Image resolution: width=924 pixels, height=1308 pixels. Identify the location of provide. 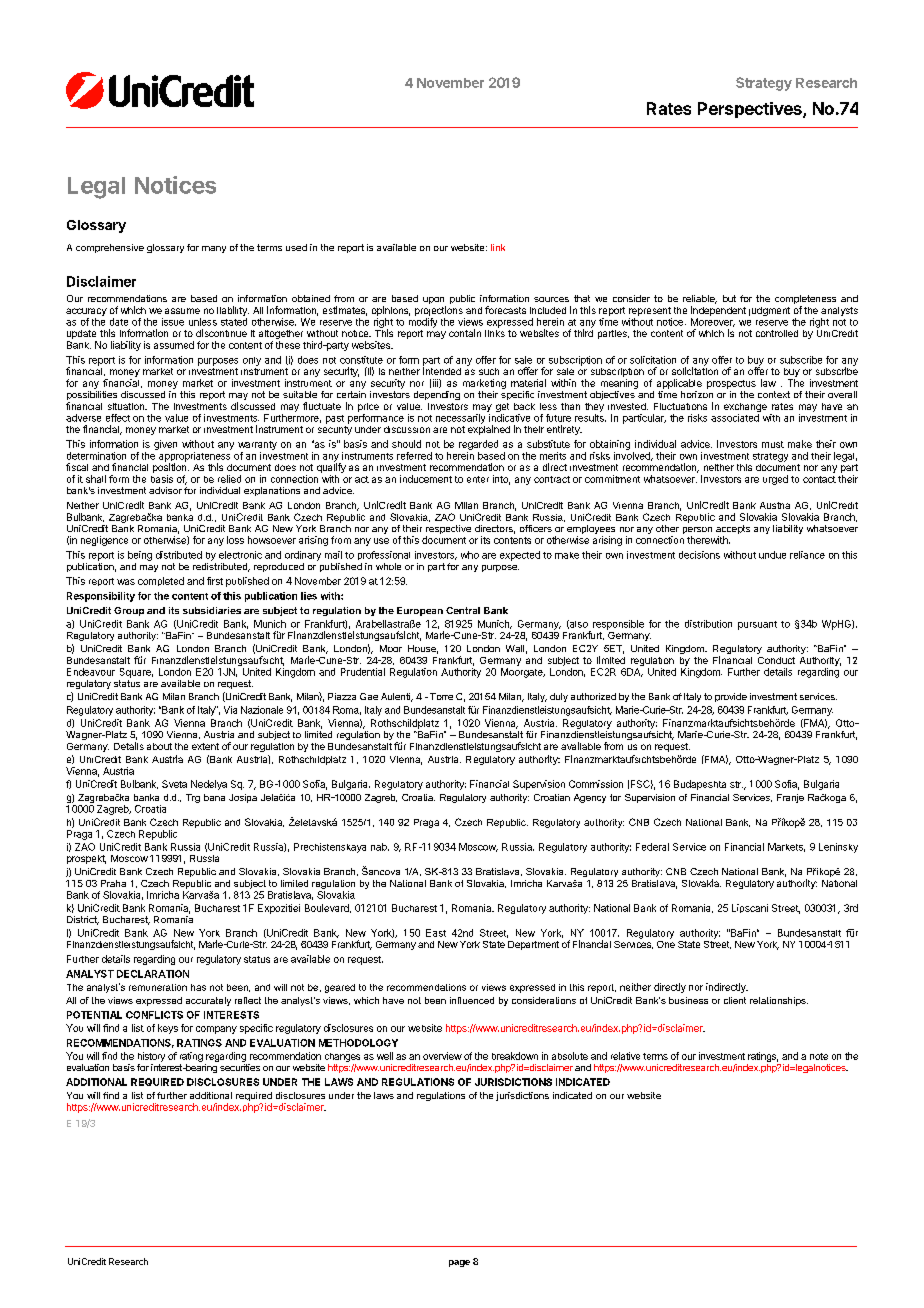
(731, 697).
